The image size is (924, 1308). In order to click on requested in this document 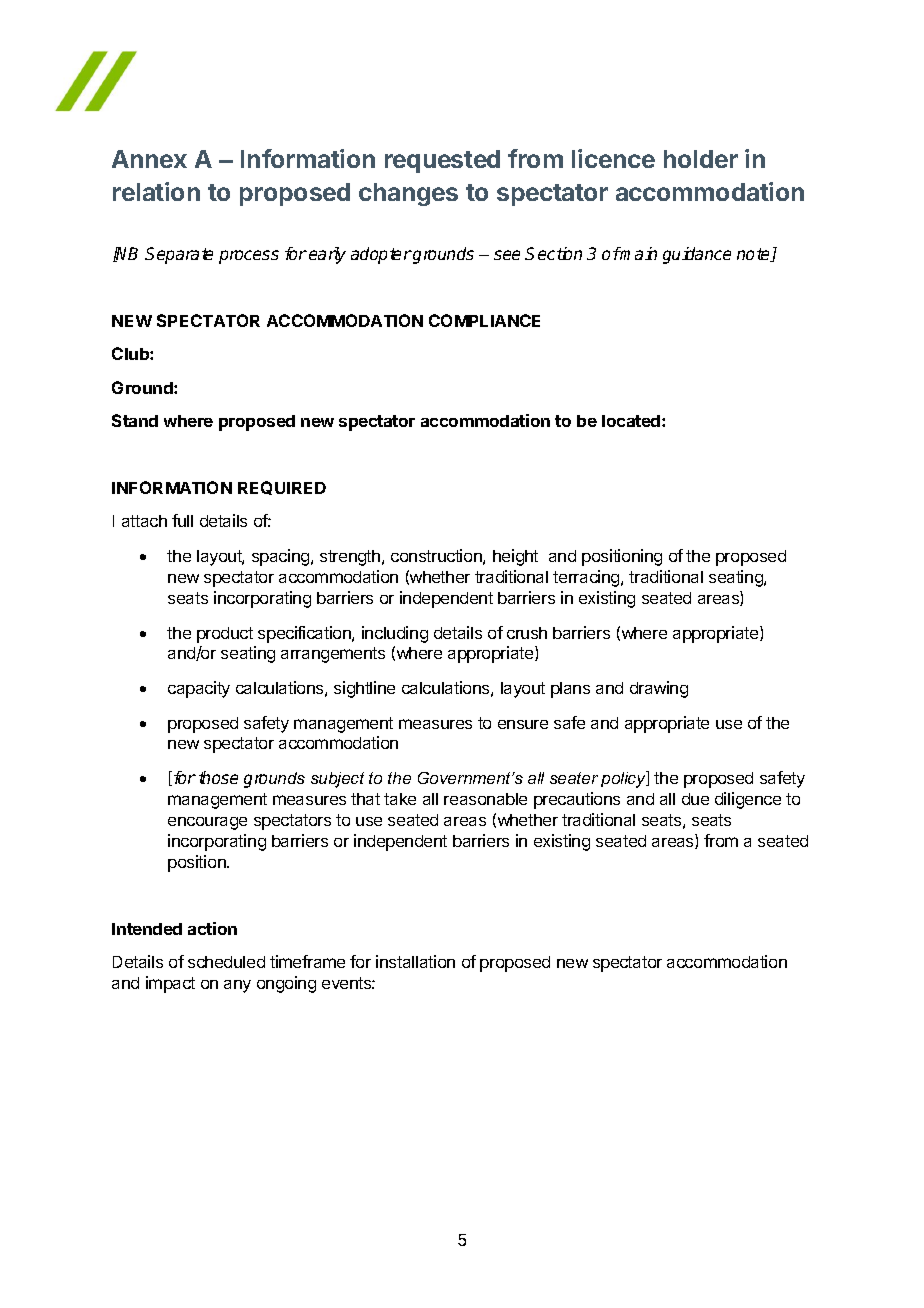, I will do `click(442, 161)`.
